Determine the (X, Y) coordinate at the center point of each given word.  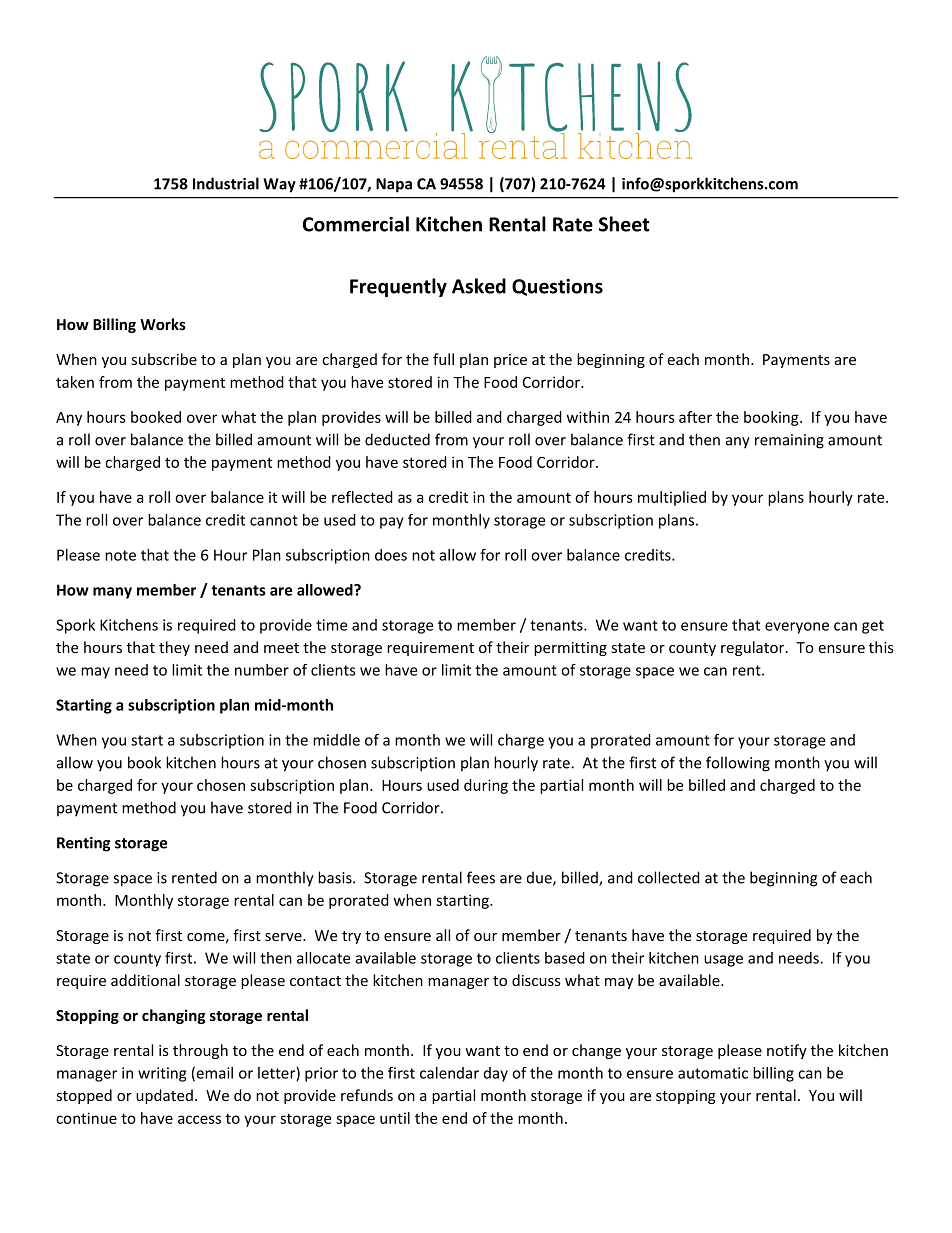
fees (481, 877)
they (174, 648)
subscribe (164, 359)
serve (284, 937)
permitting (570, 649)
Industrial (226, 183)
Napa (394, 185)
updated (164, 1096)
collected (669, 877)
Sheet (624, 224)
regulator (754, 648)
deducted (397, 439)
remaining (789, 441)
